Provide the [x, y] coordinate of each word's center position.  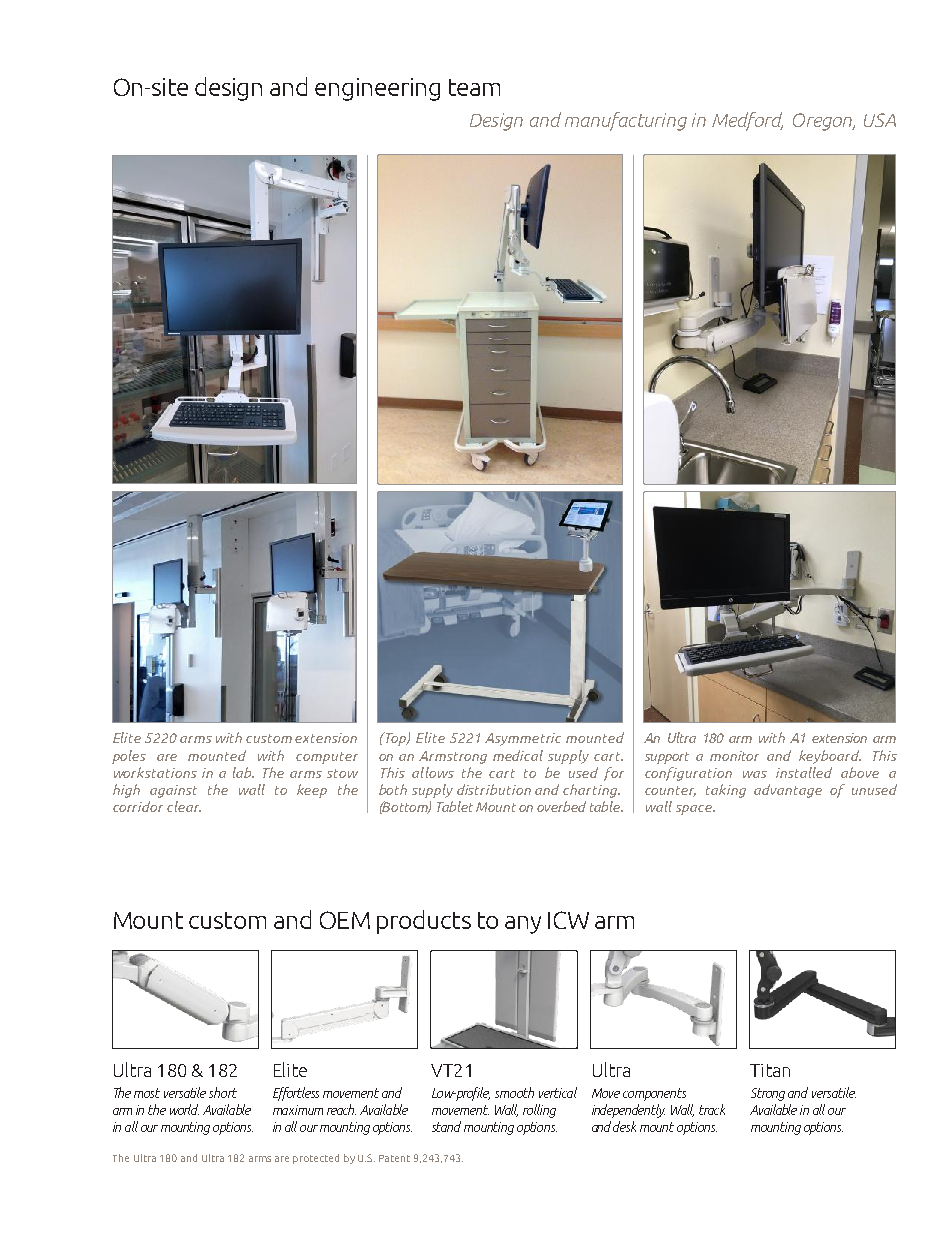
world [184, 1109]
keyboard [830, 757]
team [474, 87]
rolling [539, 1111]
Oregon [824, 122]
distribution [494, 789]
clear [184, 806]
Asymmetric [523, 739]
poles [129, 757]
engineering [377, 89]
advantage [788, 791]
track [712, 1109]
